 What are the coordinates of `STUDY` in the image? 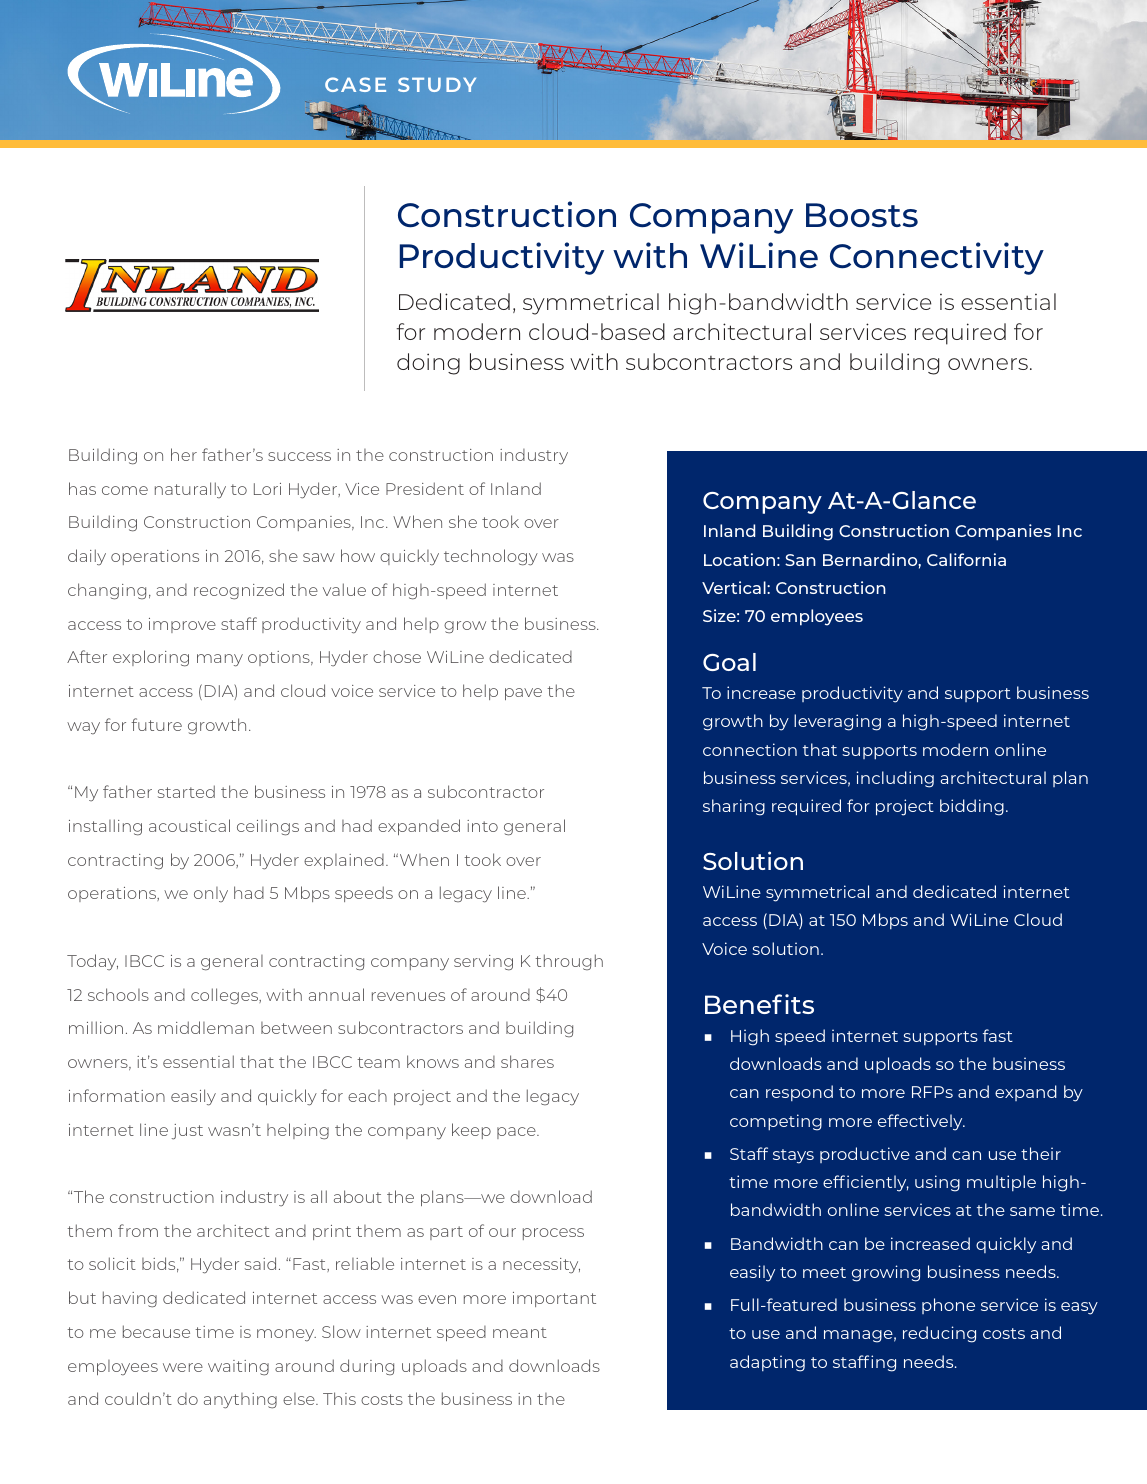 It's located at (437, 84).
